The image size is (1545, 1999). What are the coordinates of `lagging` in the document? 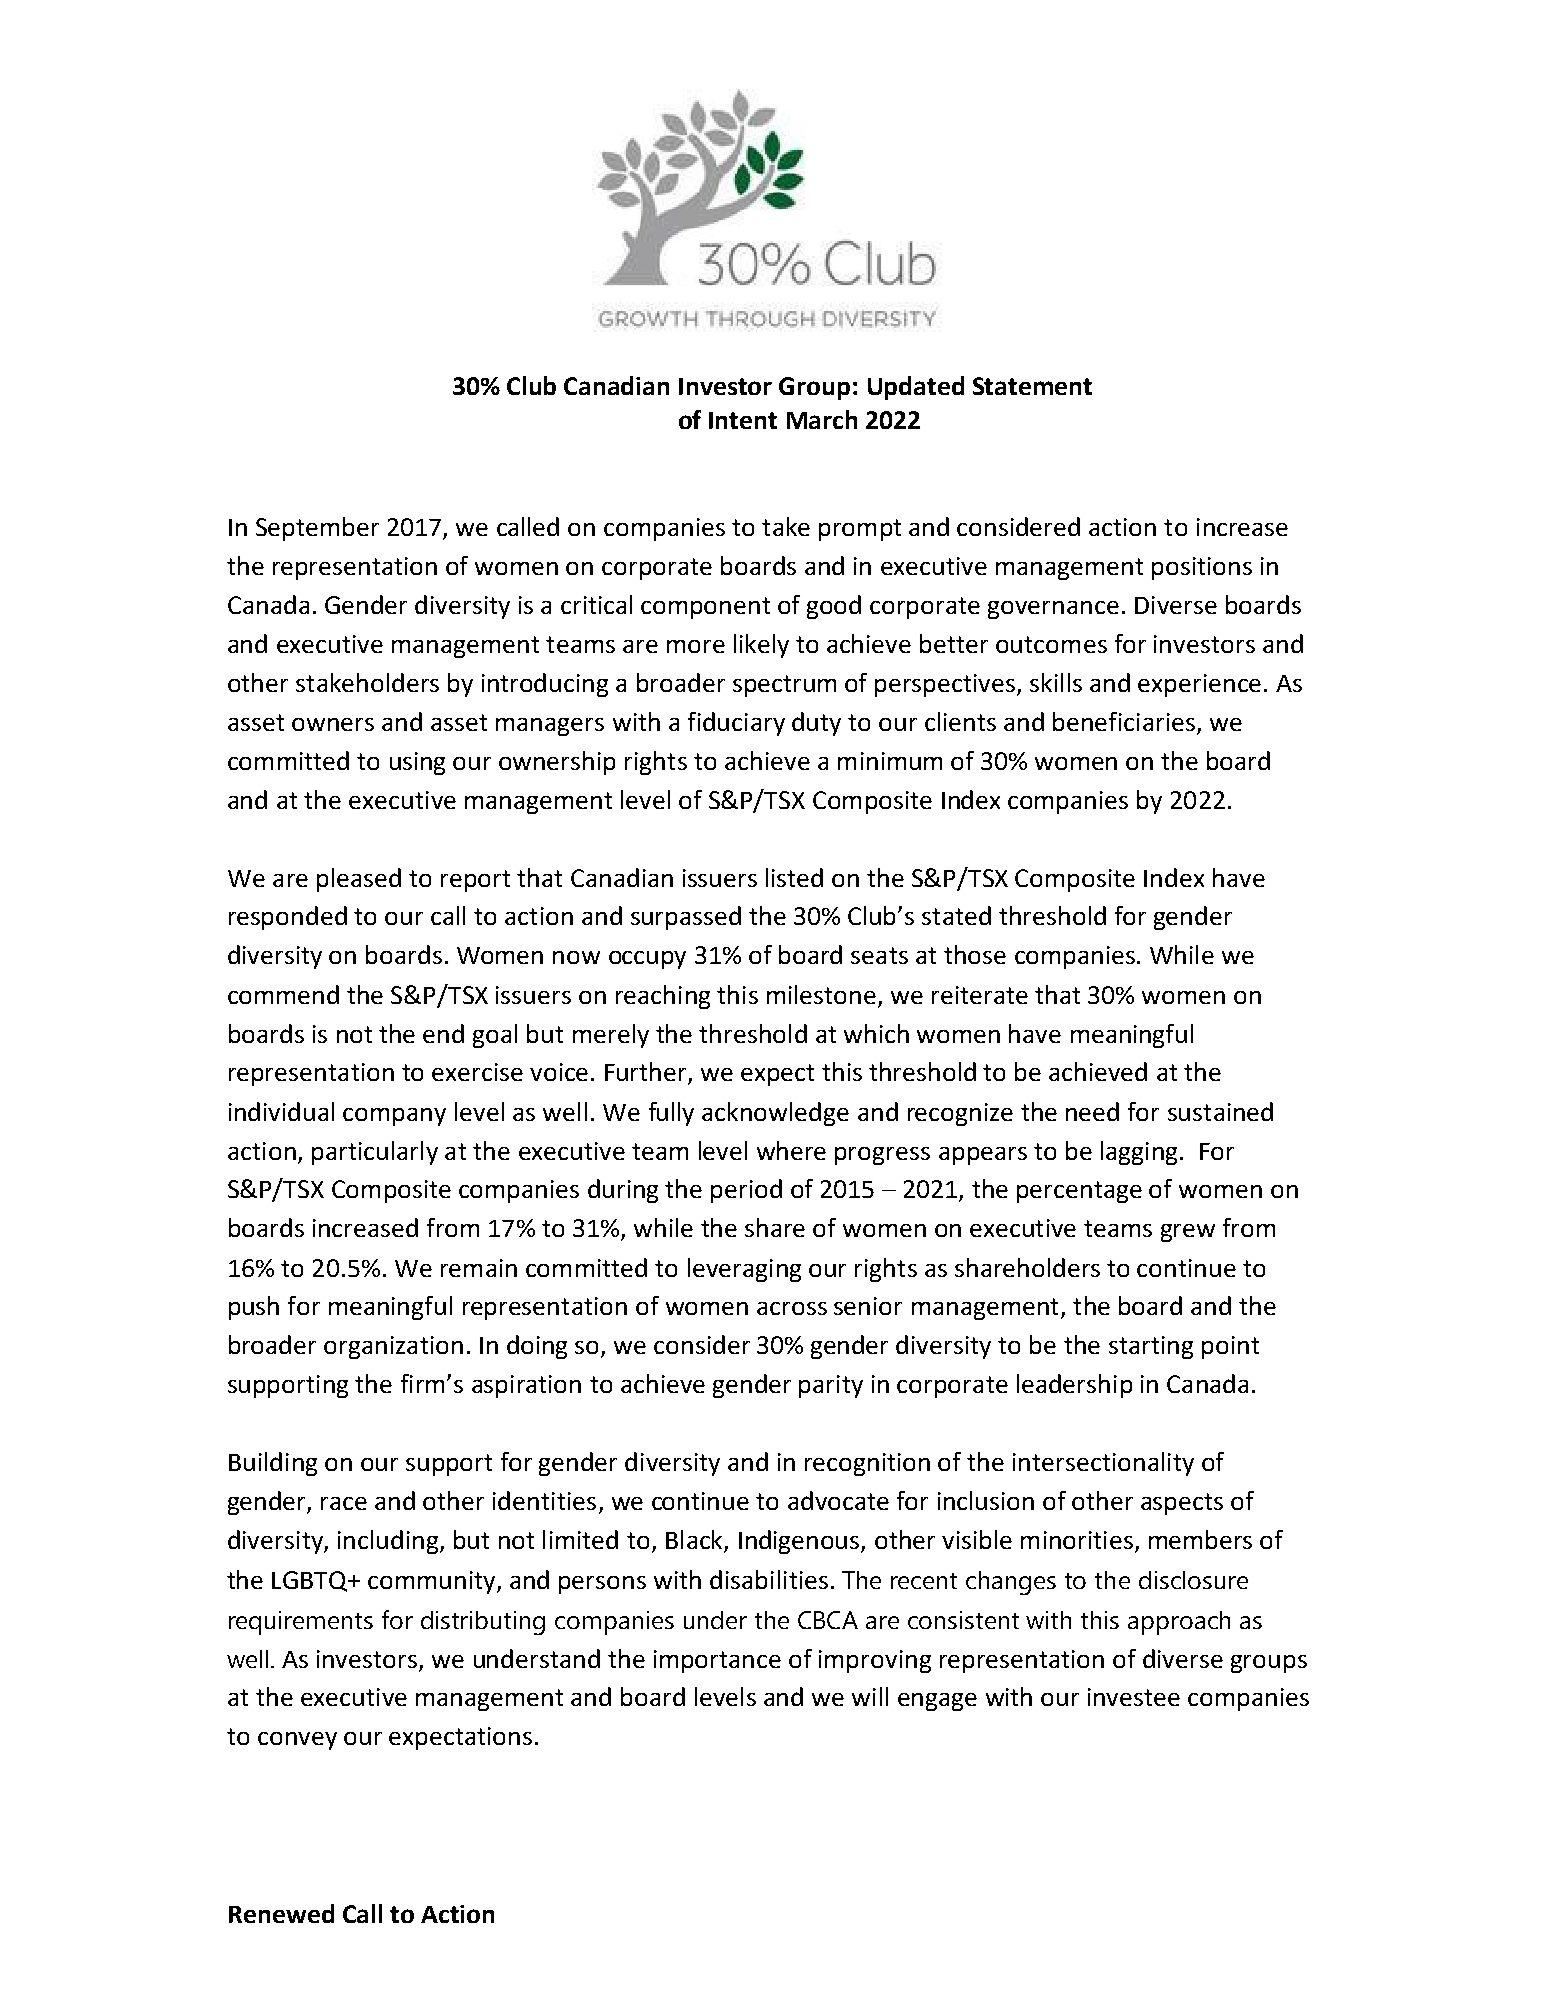 It's located at (1139, 1153).
